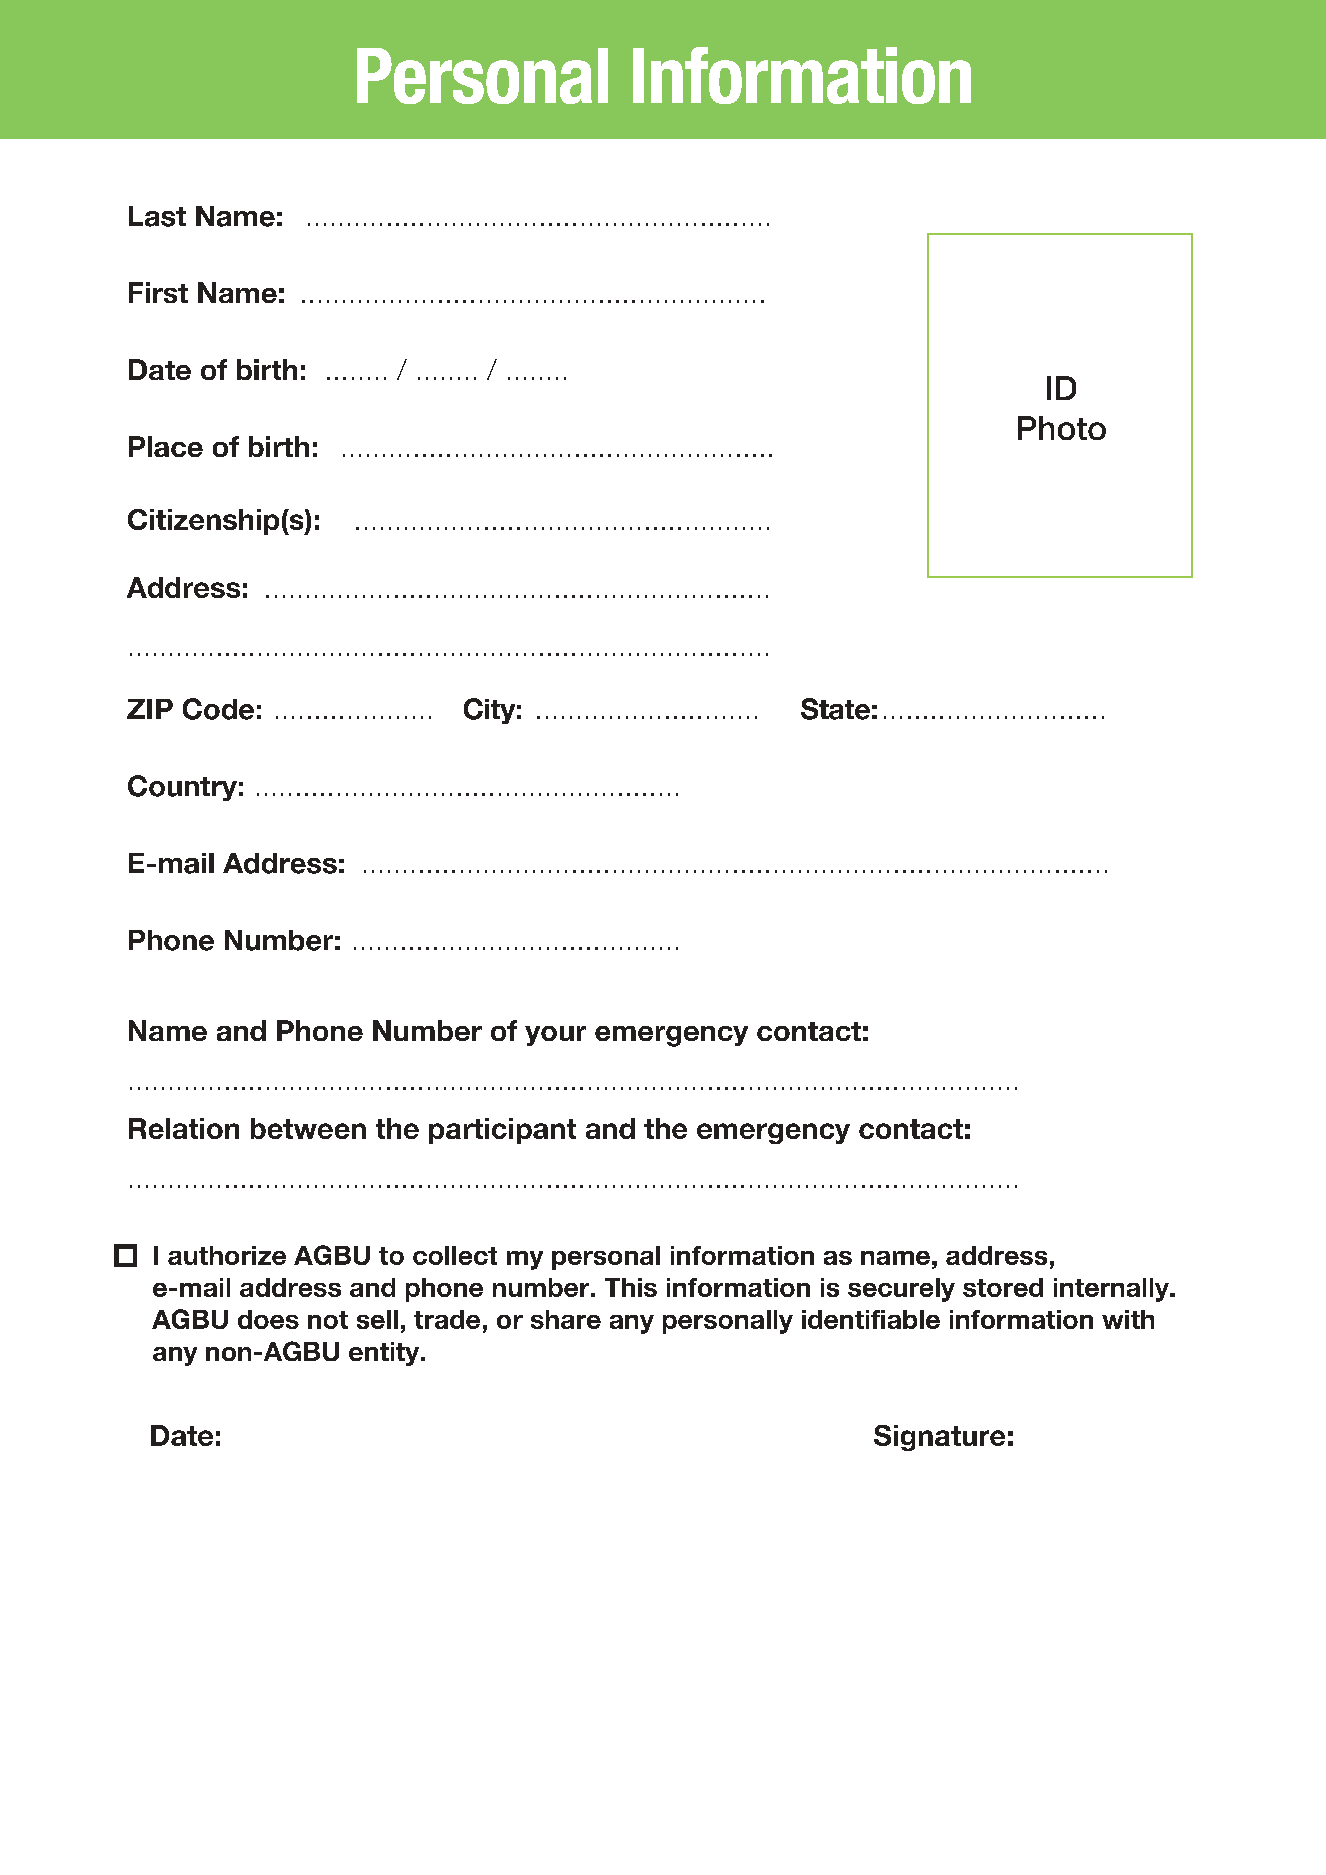 The height and width of the screenshot is (1875, 1326). What do you see at coordinates (268, 1319) in the screenshot?
I see `does` at bounding box center [268, 1319].
